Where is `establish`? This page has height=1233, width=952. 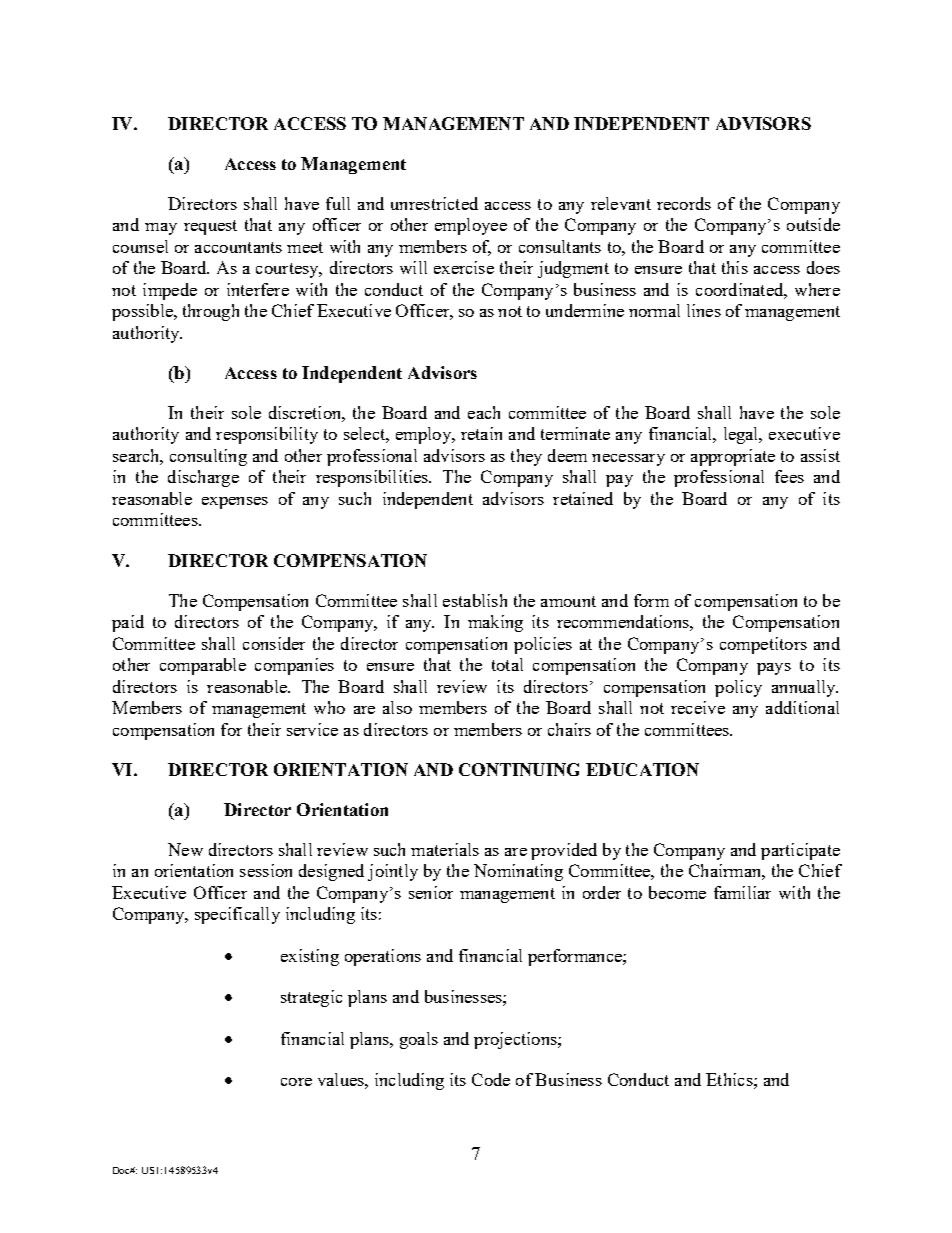 establish is located at coordinates (475, 600).
